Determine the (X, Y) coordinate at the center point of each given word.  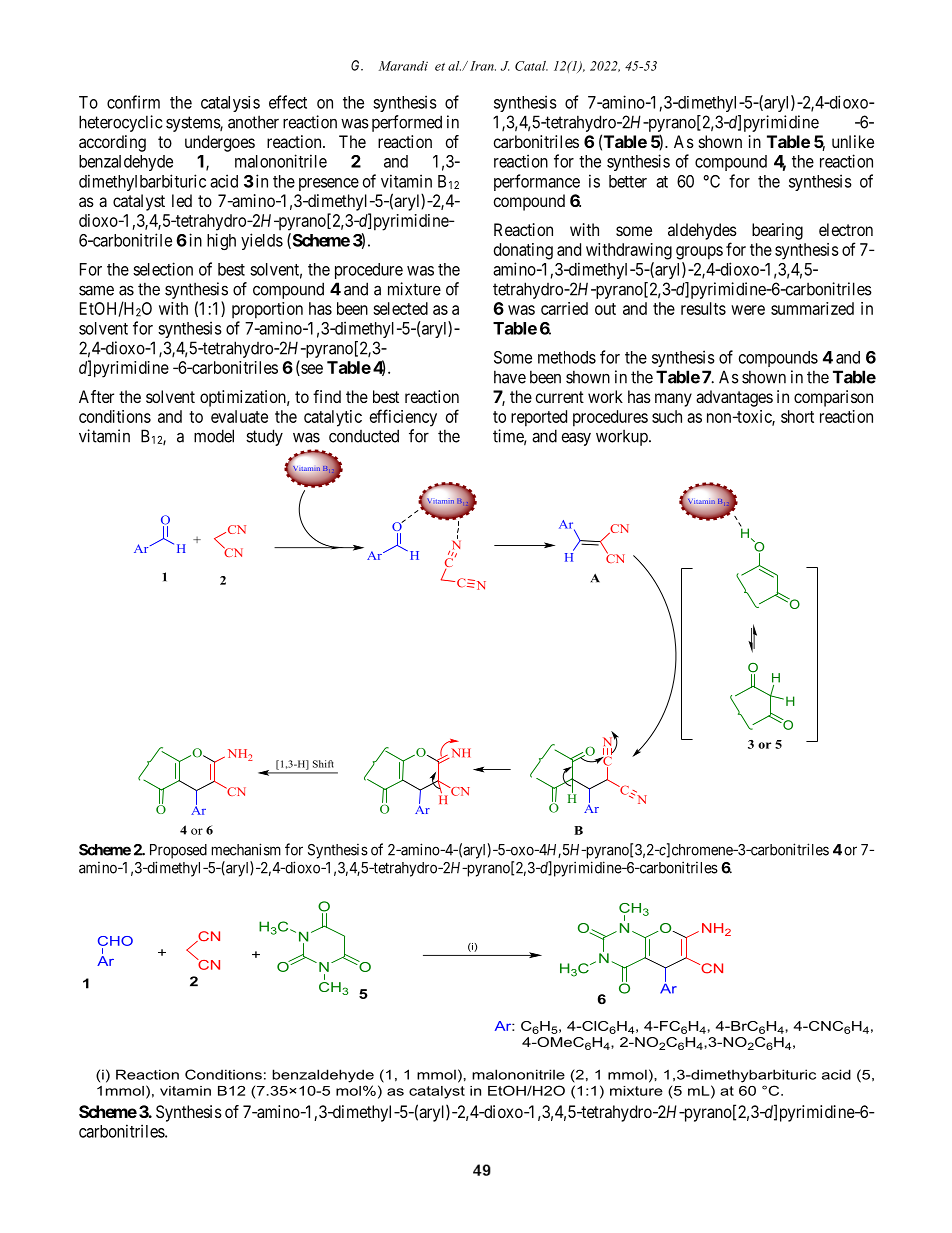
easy (576, 439)
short (797, 416)
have (510, 377)
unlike (853, 141)
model (214, 436)
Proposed (178, 851)
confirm (133, 102)
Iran (483, 66)
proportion (267, 310)
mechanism (246, 849)
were (748, 310)
